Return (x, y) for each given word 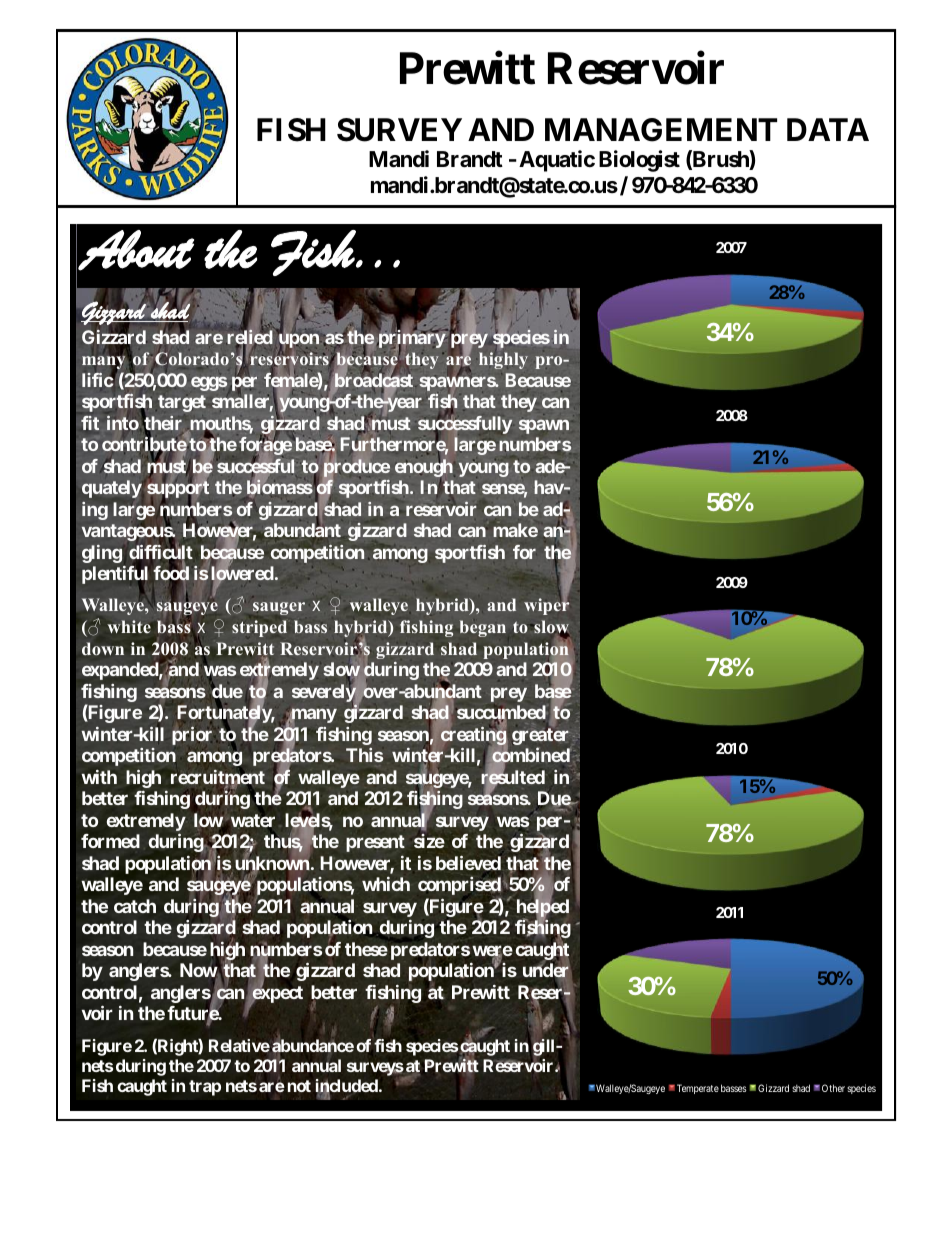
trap (205, 1088)
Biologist (639, 161)
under (547, 971)
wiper (546, 606)
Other (833, 1088)
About (136, 250)
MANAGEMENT (661, 130)
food (171, 574)
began (483, 628)
